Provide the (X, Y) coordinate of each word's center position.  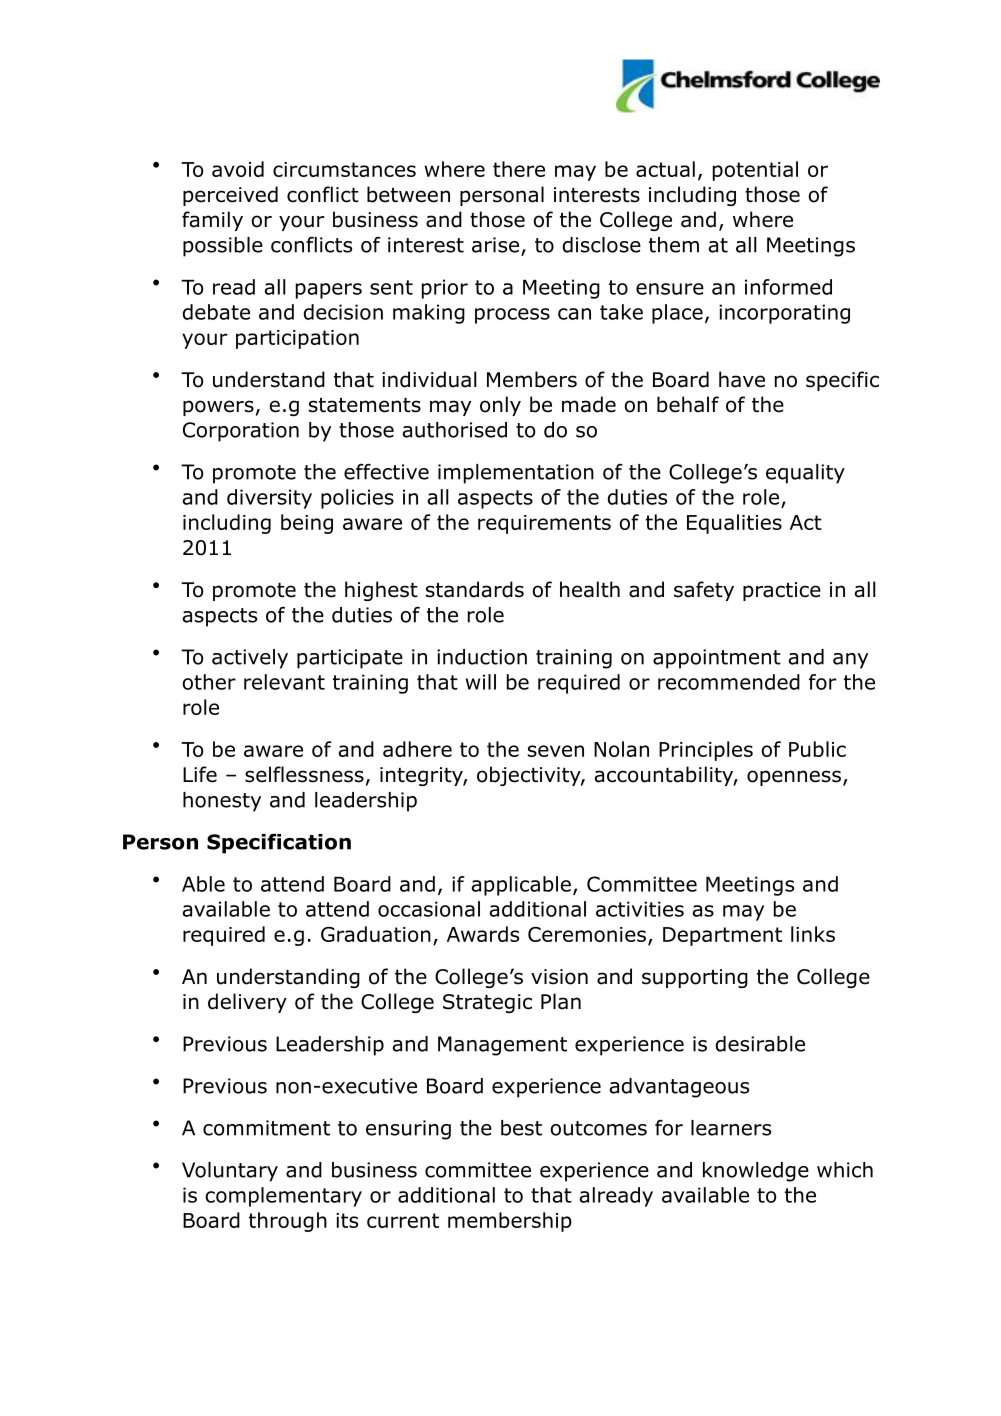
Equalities (734, 524)
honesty (222, 802)
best (521, 1128)
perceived (230, 196)
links (813, 934)
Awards (483, 934)
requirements (544, 524)
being (307, 524)
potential (755, 171)
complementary (284, 1197)
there (519, 169)
